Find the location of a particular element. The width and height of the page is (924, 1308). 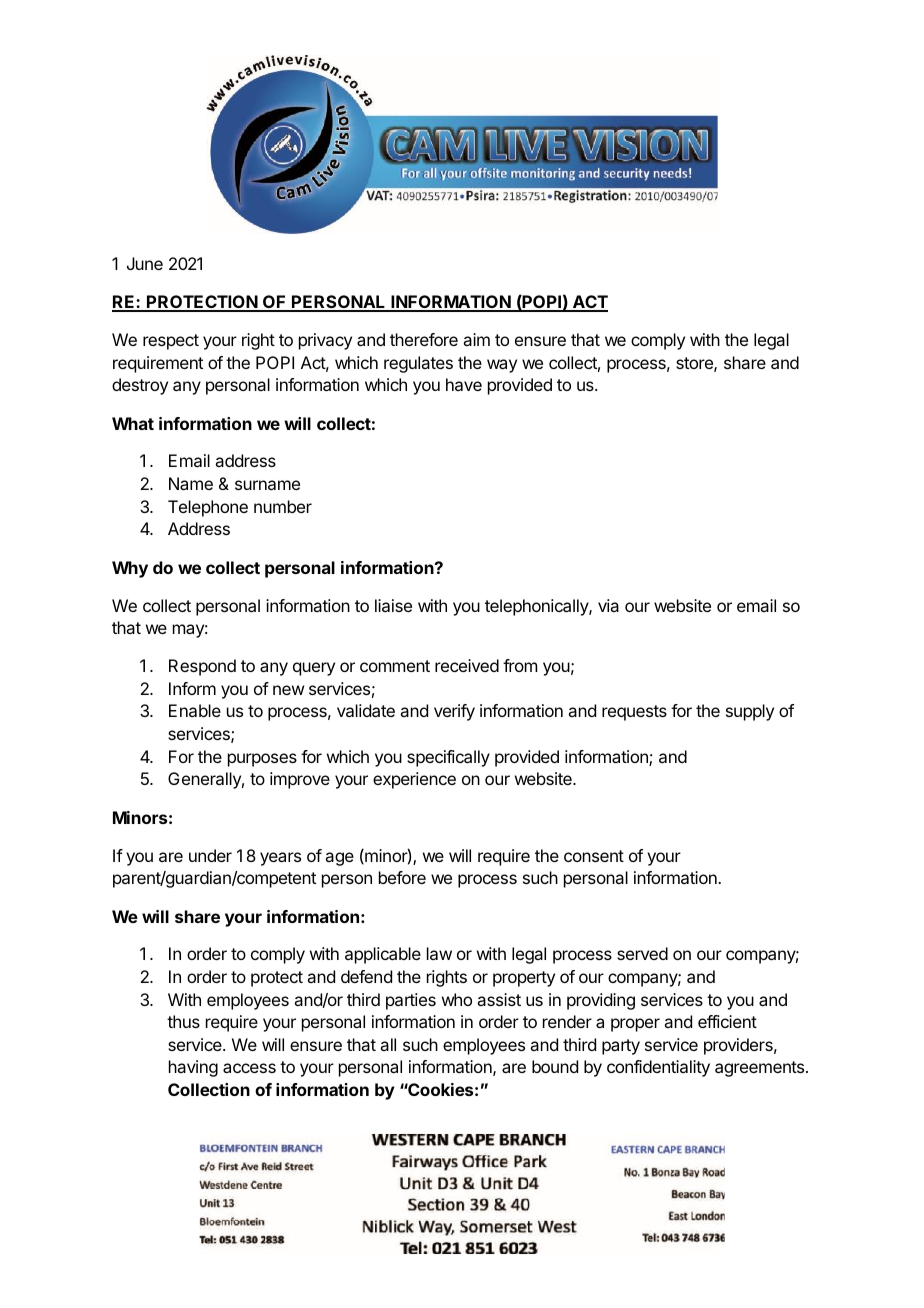

who is located at coordinates (457, 999).
